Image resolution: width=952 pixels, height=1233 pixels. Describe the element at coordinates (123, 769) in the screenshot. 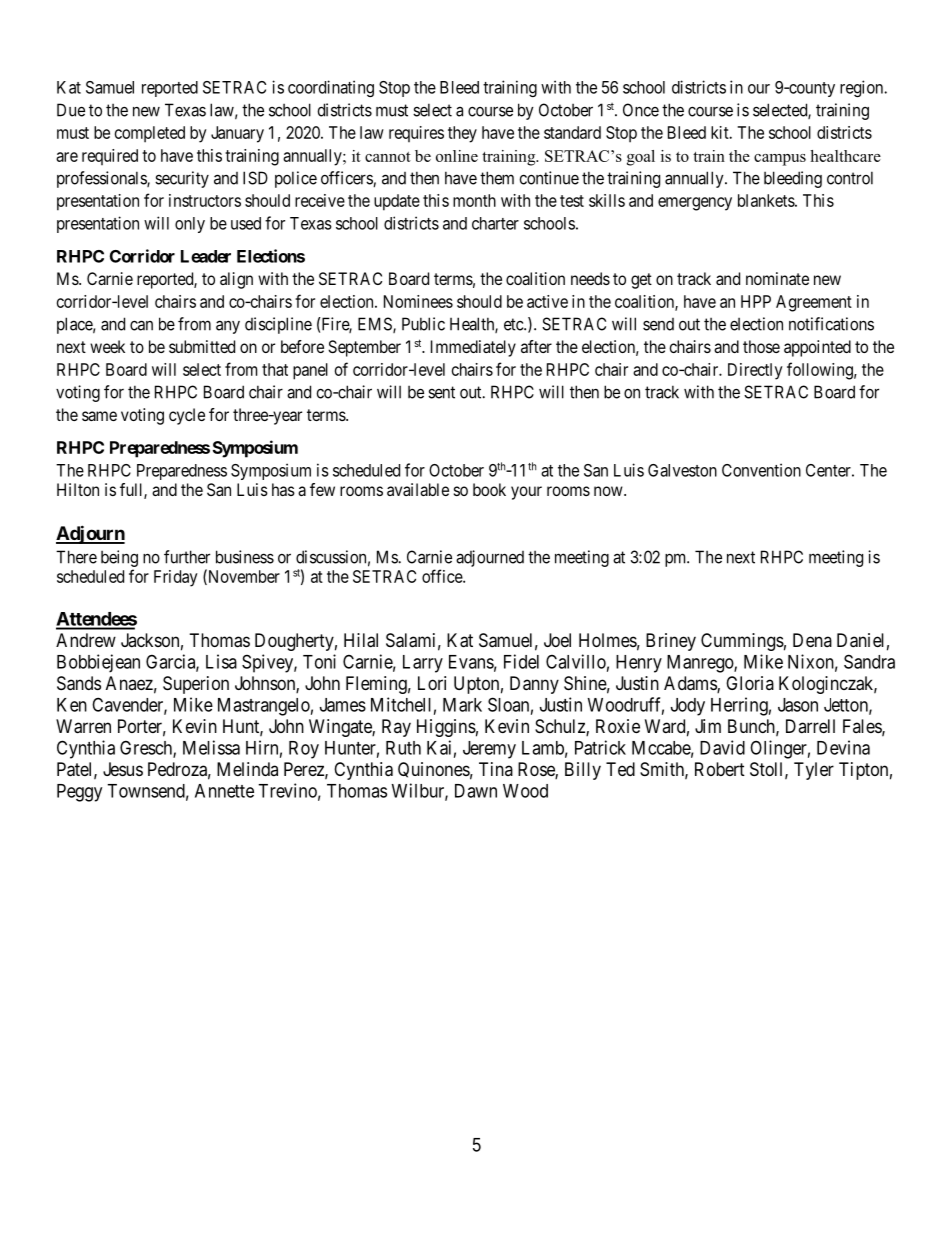

I see `Jesus` at that location.
